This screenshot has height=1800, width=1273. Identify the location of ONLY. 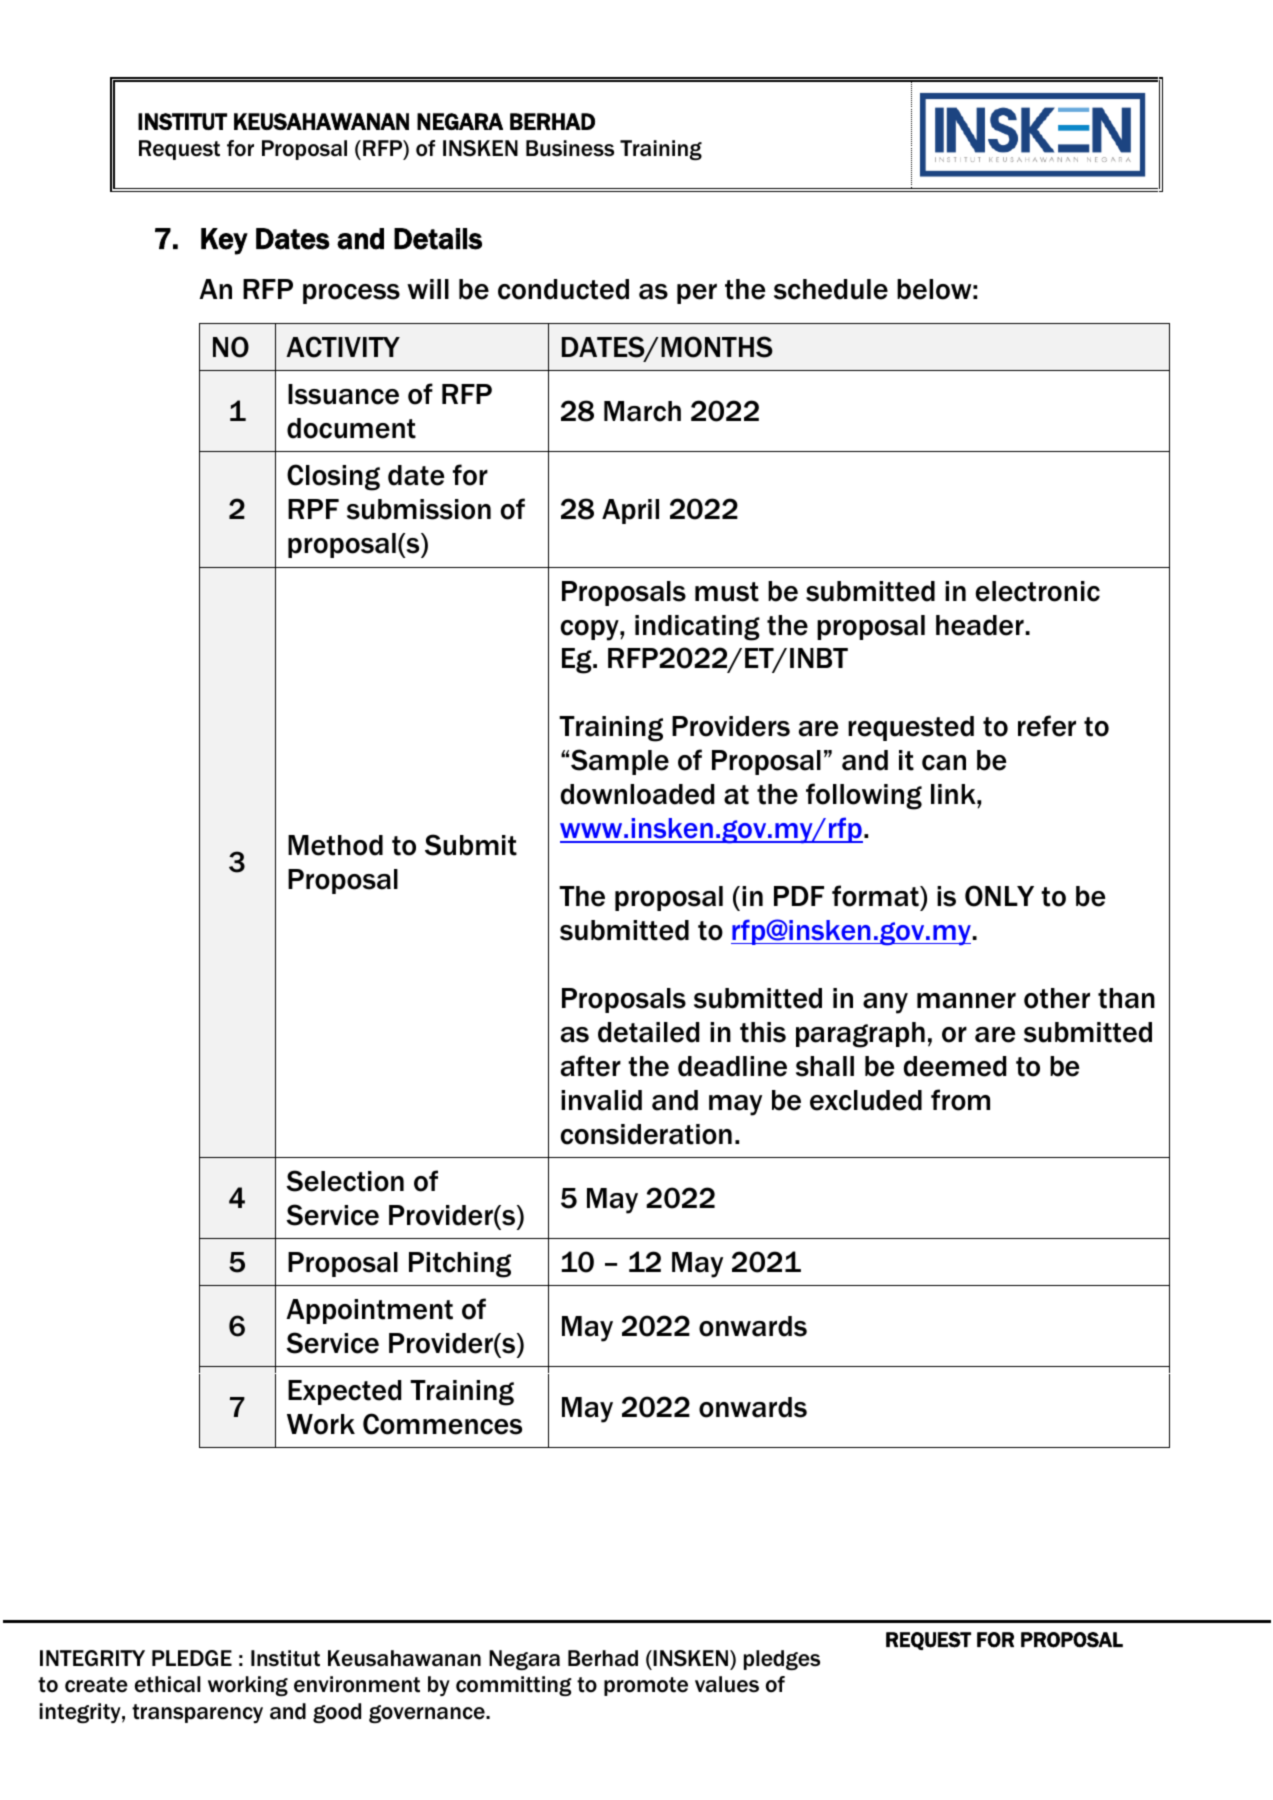
(999, 896).
